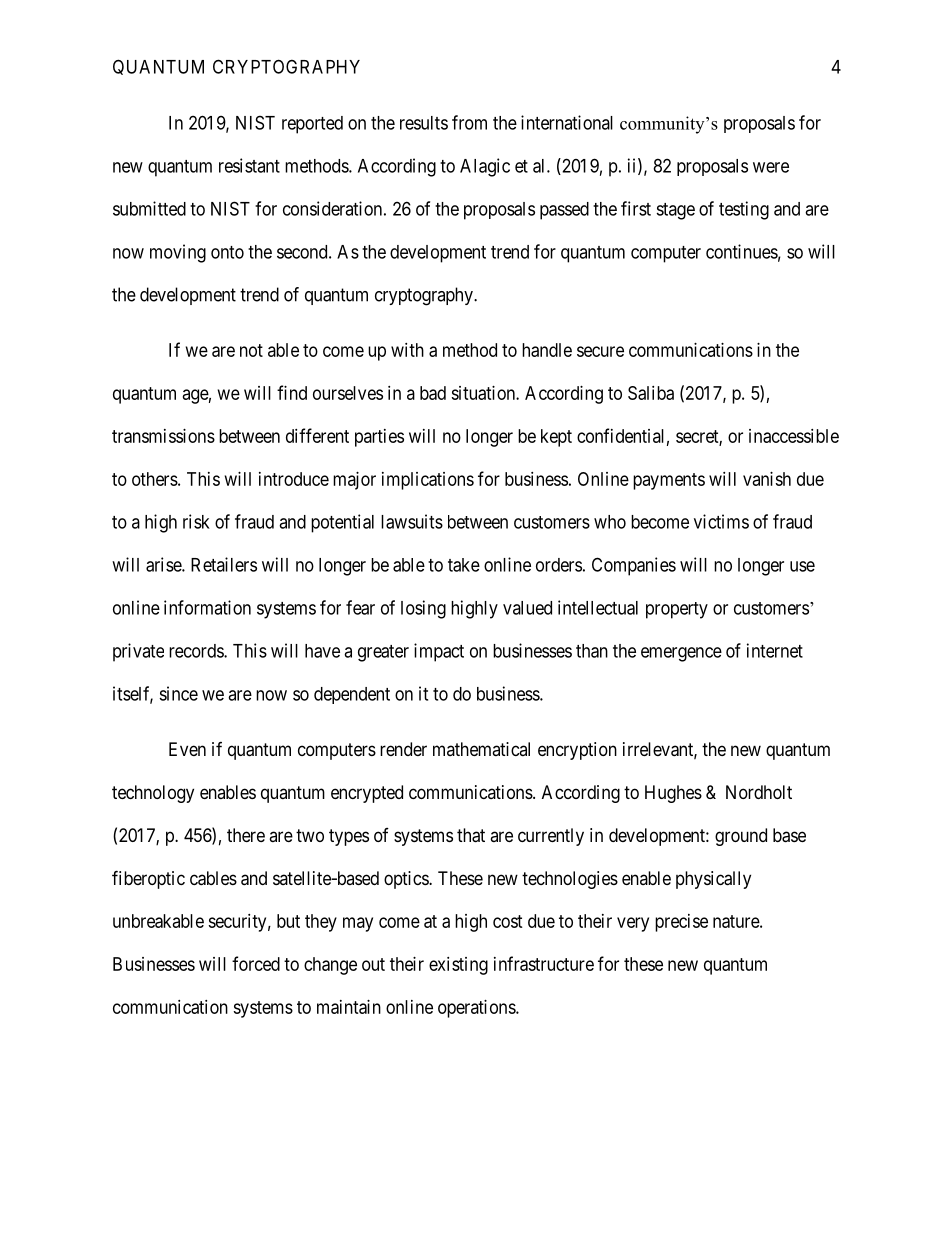 The height and width of the screenshot is (1233, 952). Describe the element at coordinates (256, 963) in the screenshot. I see `forced` at that location.
